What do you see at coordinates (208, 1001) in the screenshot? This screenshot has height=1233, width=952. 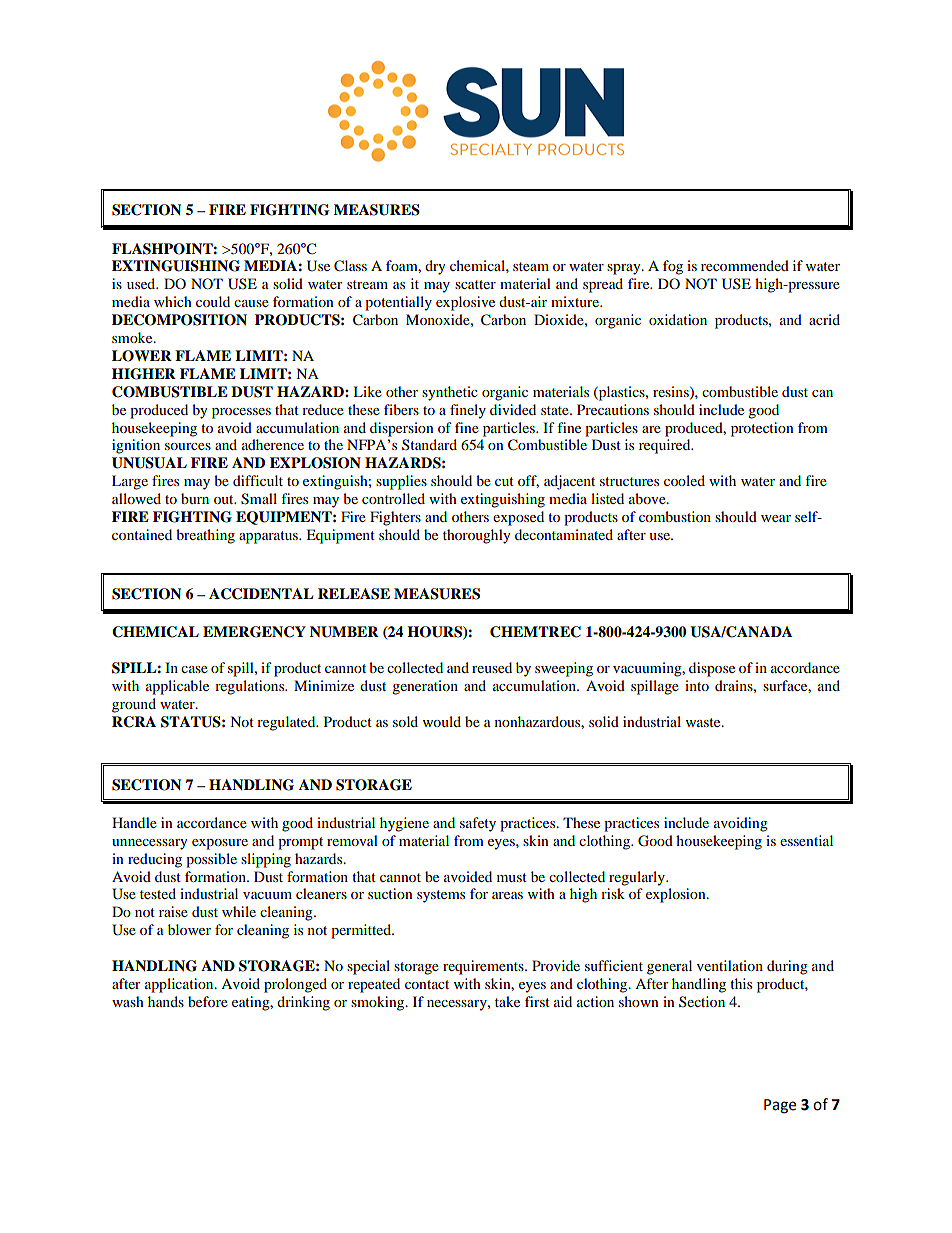 I see `before` at bounding box center [208, 1001].
